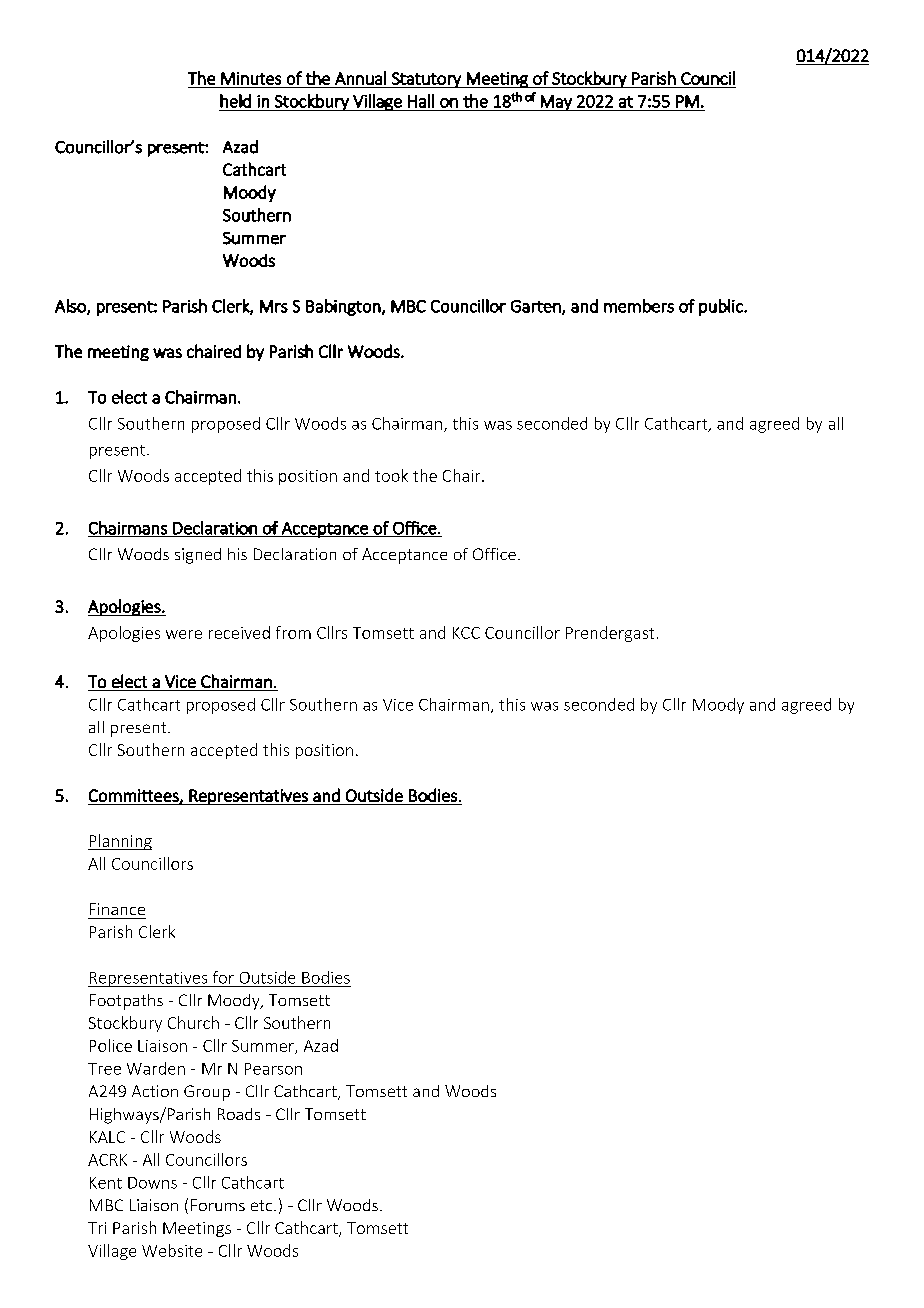 The height and width of the page is (1308, 924). Describe the element at coordinates (421, 101) in the page. I see `Hall` at that location.
